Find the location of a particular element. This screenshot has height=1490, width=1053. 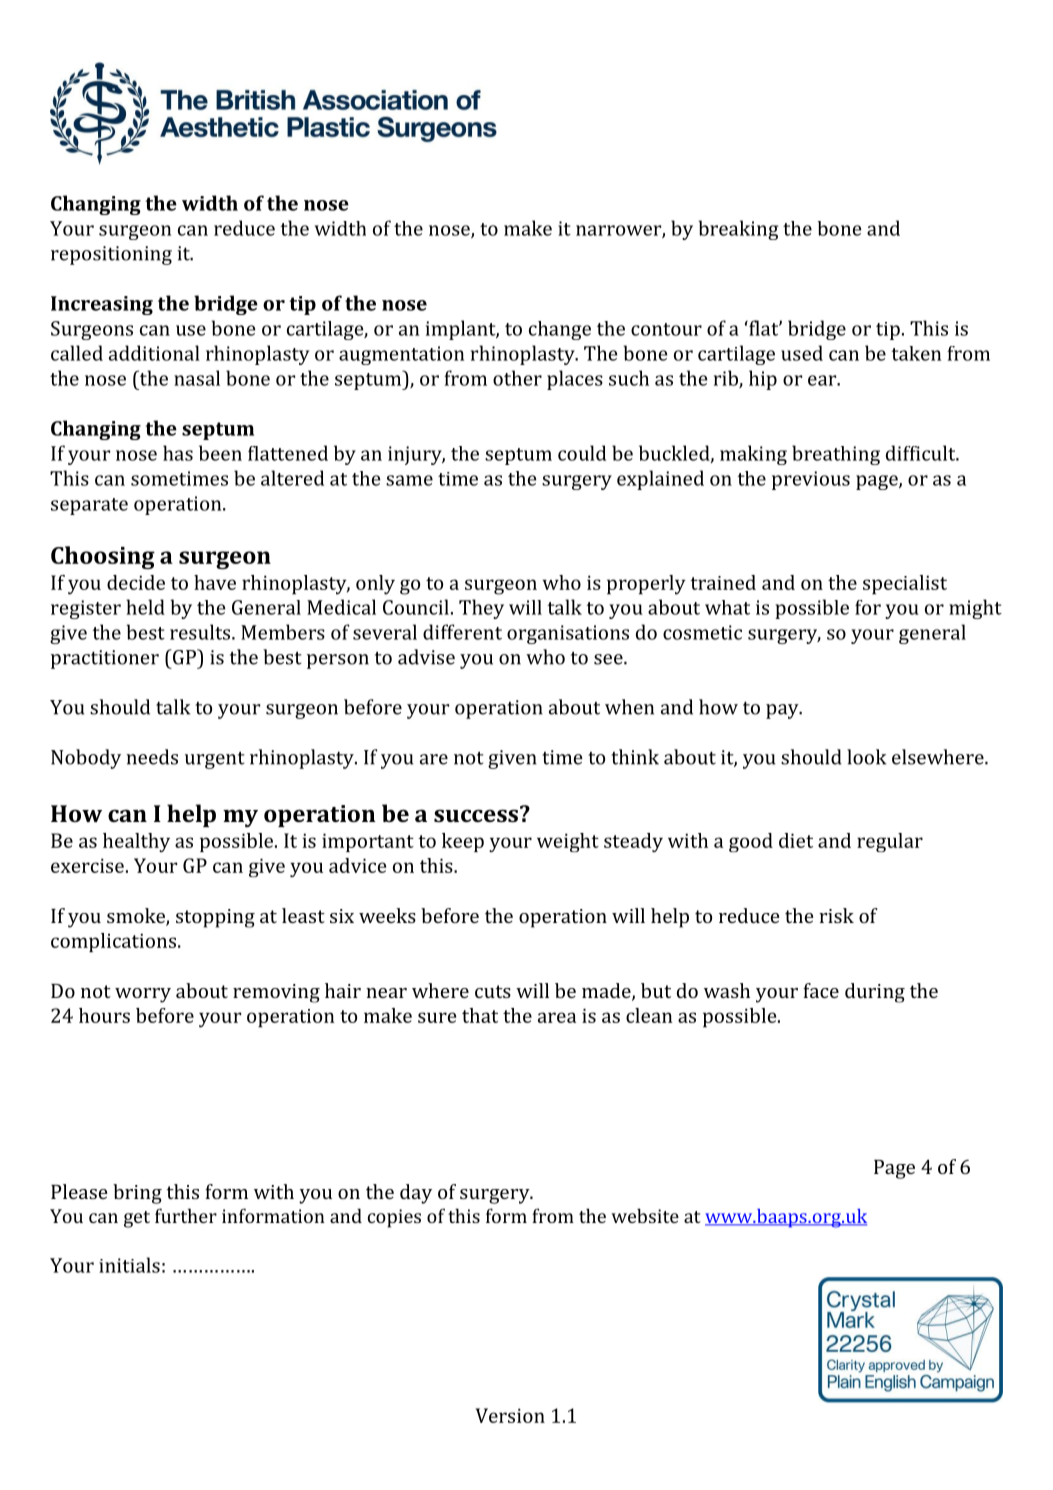

change is located at coordinates (560, 330).
